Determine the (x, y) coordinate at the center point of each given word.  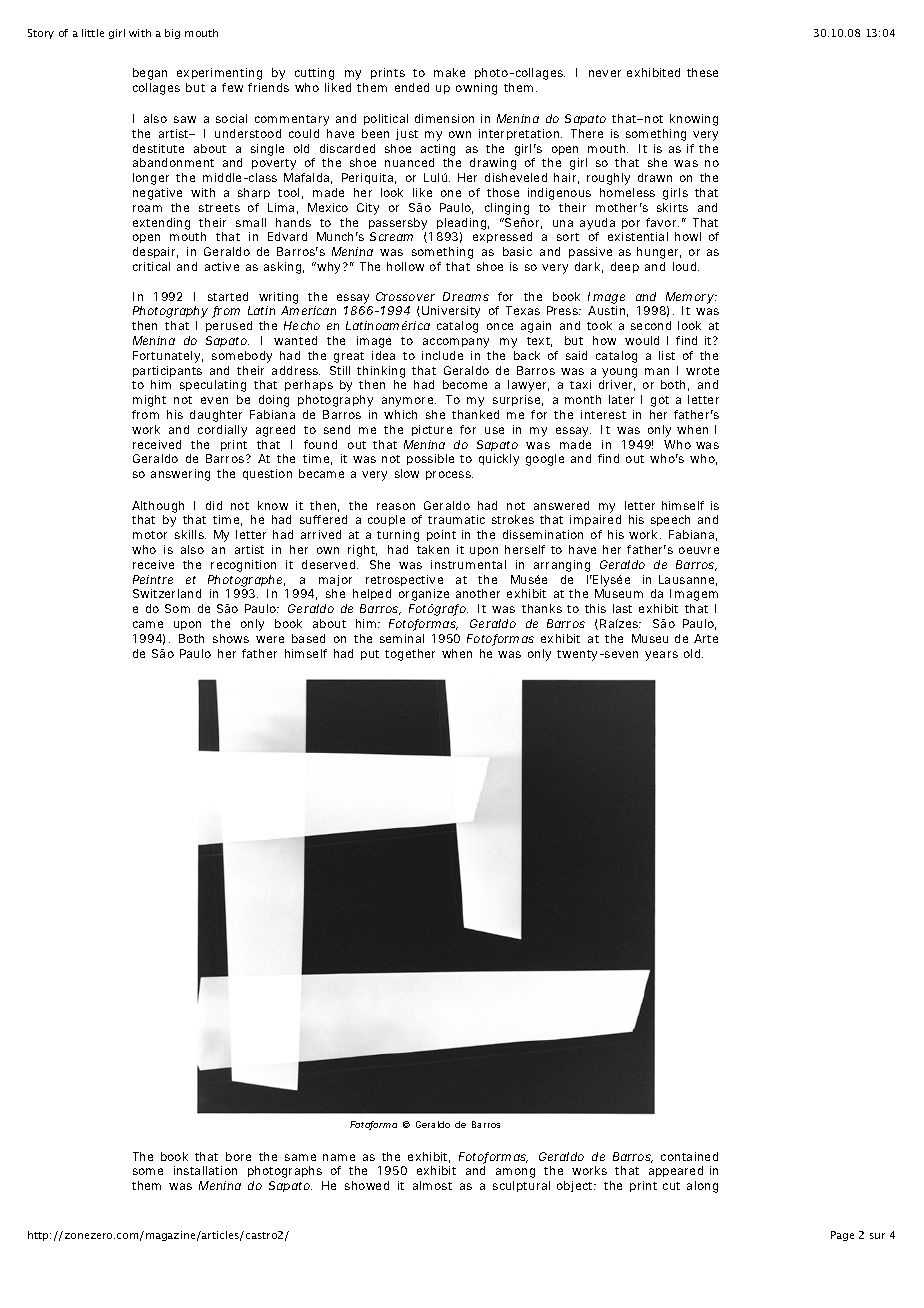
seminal (402, 638)
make (449, 72)
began (150, 74)
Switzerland (167, 593)
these (702, 72)
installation (205, 1170)
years (661, 656)
